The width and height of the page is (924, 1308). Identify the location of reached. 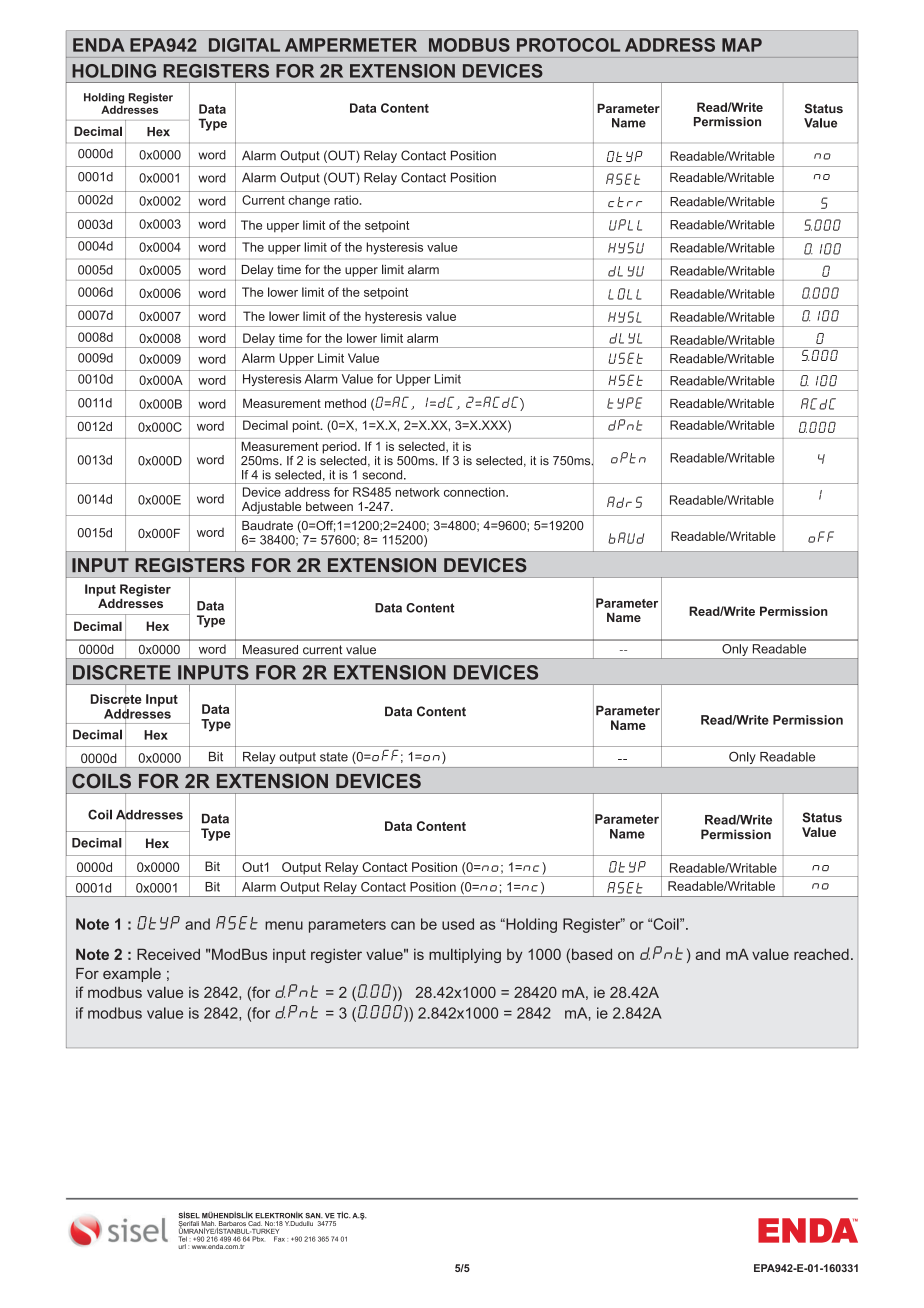
(821, 954).
